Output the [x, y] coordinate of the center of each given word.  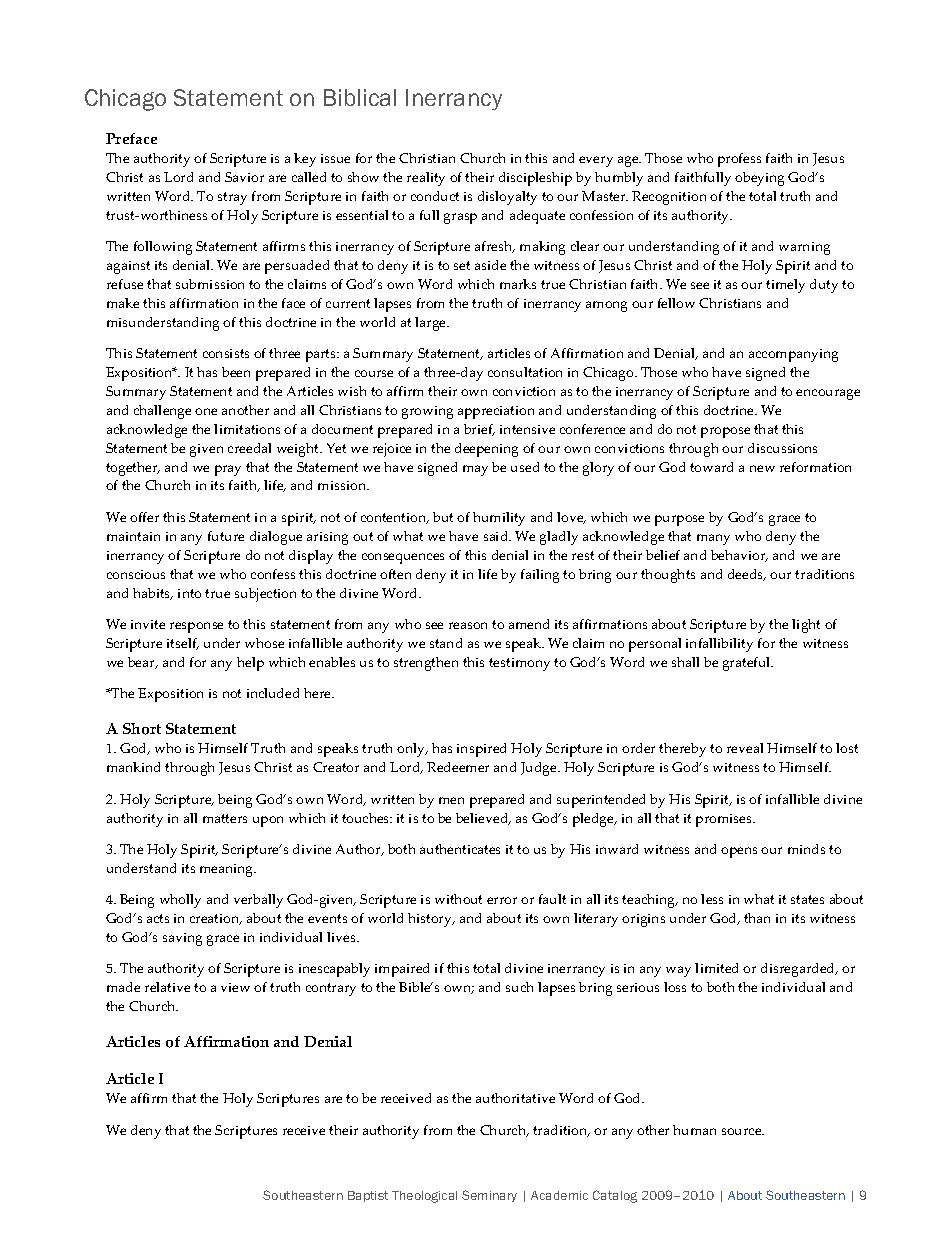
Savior [244, 177]
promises [725, 820]
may [475, 470]
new [762, 468]
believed [483, 819]
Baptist [368, 1196]
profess [739, 160]
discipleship [535, 179]
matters [225, 818]
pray [228, 470]
